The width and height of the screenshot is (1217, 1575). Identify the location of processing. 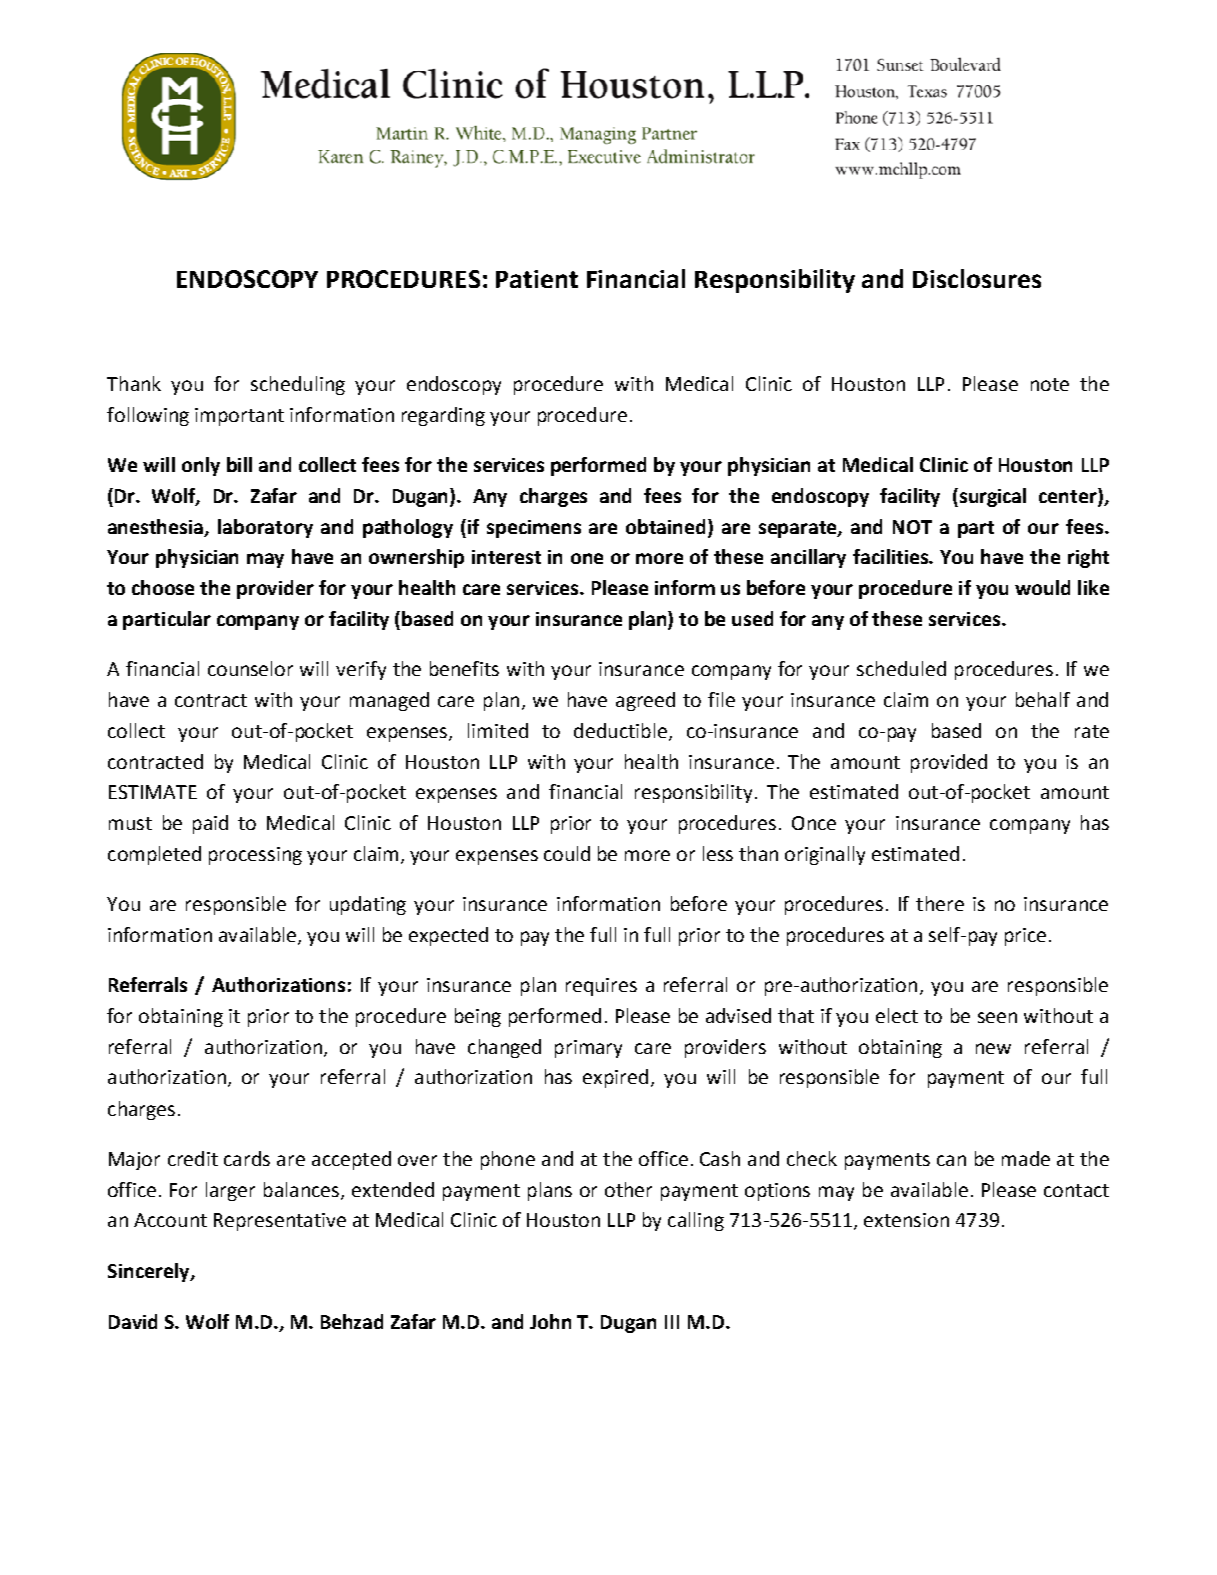
(255, 856).
